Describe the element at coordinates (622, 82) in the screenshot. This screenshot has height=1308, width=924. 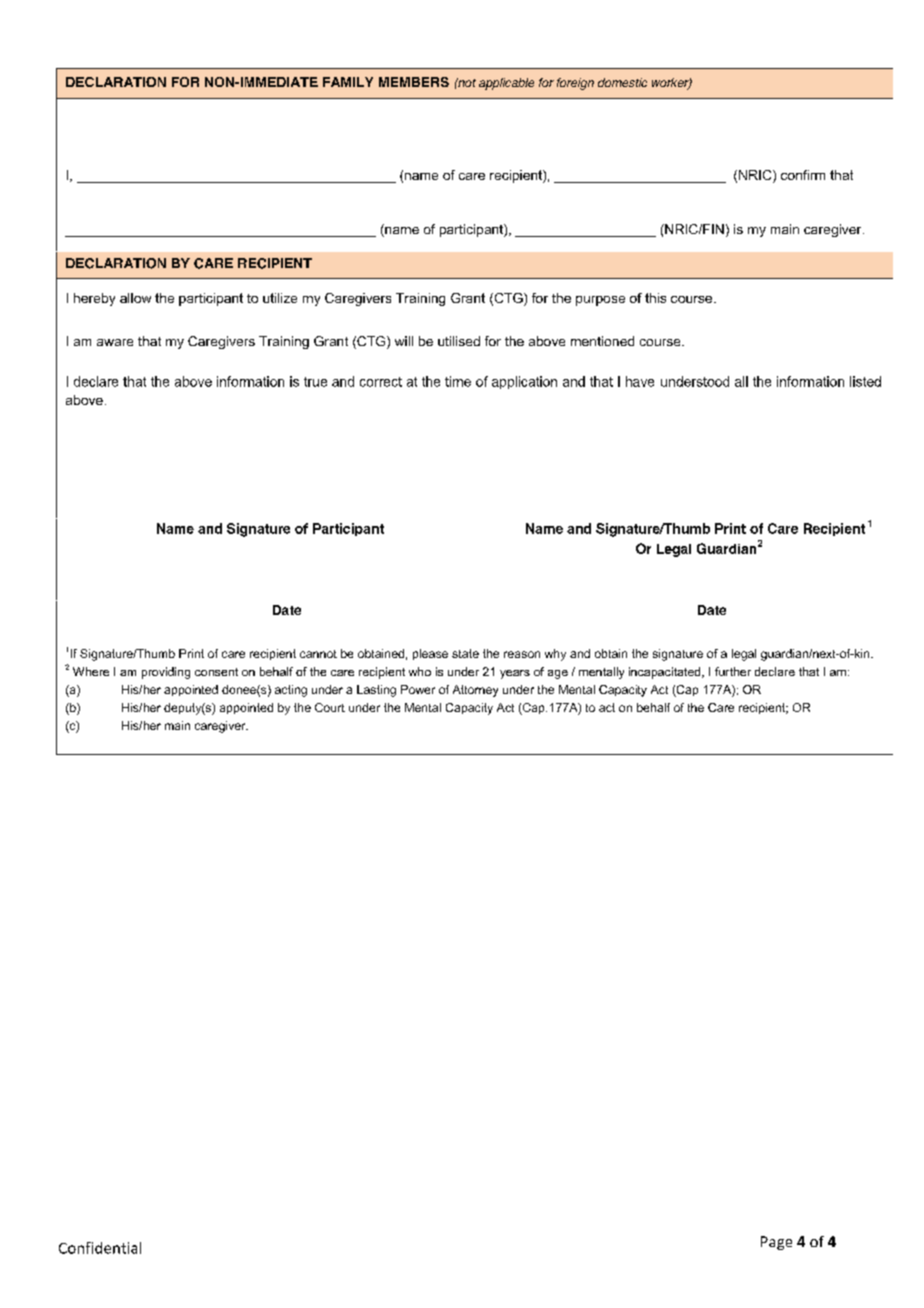
I see `domestic` at that location.
